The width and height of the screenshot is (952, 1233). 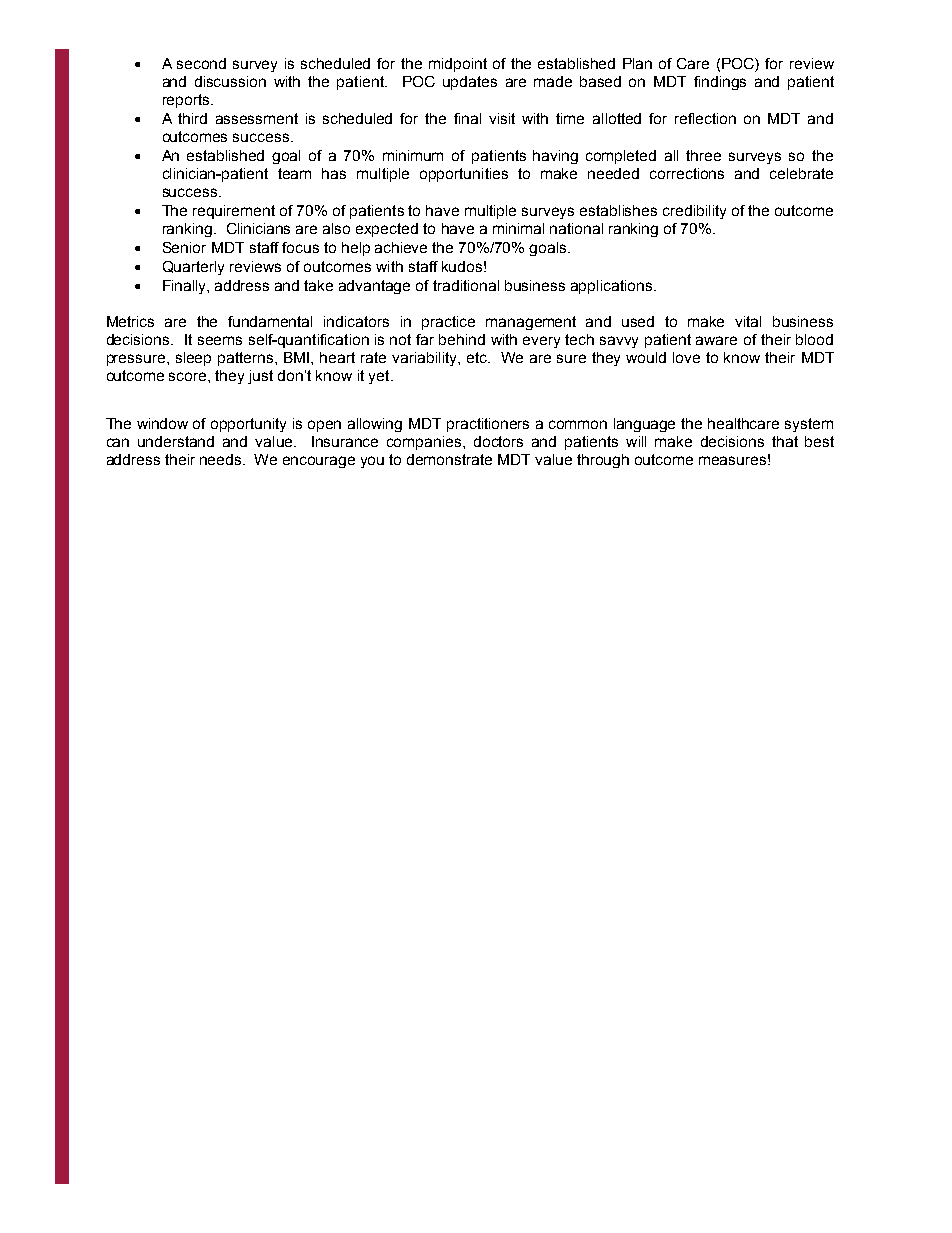 I want to click on applications, so click(x=613, y=287).
